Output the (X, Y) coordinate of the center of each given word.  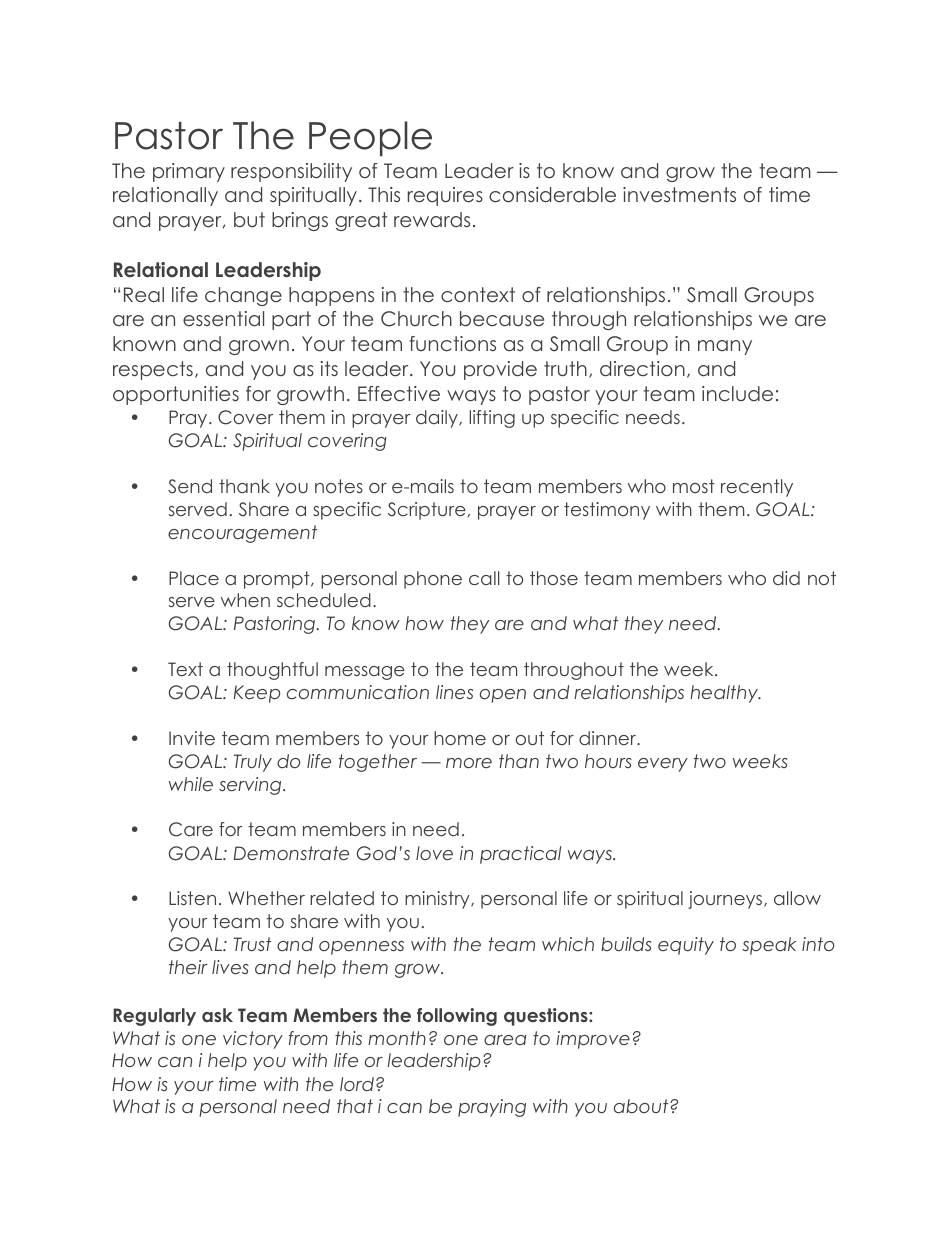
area (505, 1040)
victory (253, 1040)
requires (445, 196)
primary (189, 172)
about (642, 1106)
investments (679, 195)
